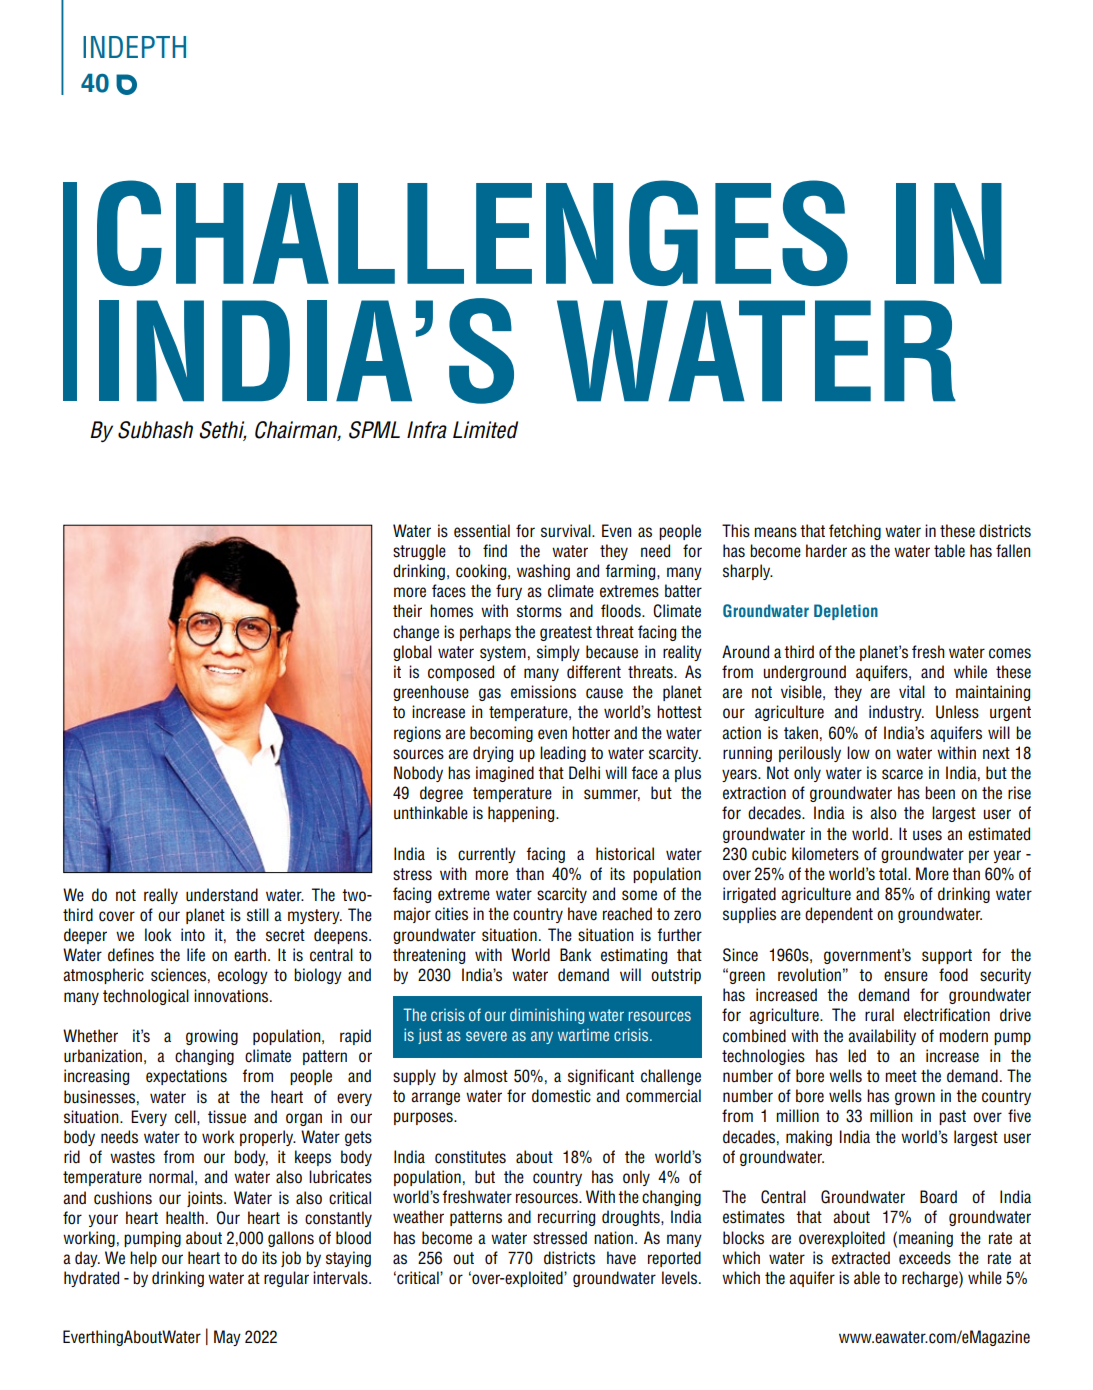  Describe the element at coordinates (894, 874) in the screenshot. I see `total` at that location.
